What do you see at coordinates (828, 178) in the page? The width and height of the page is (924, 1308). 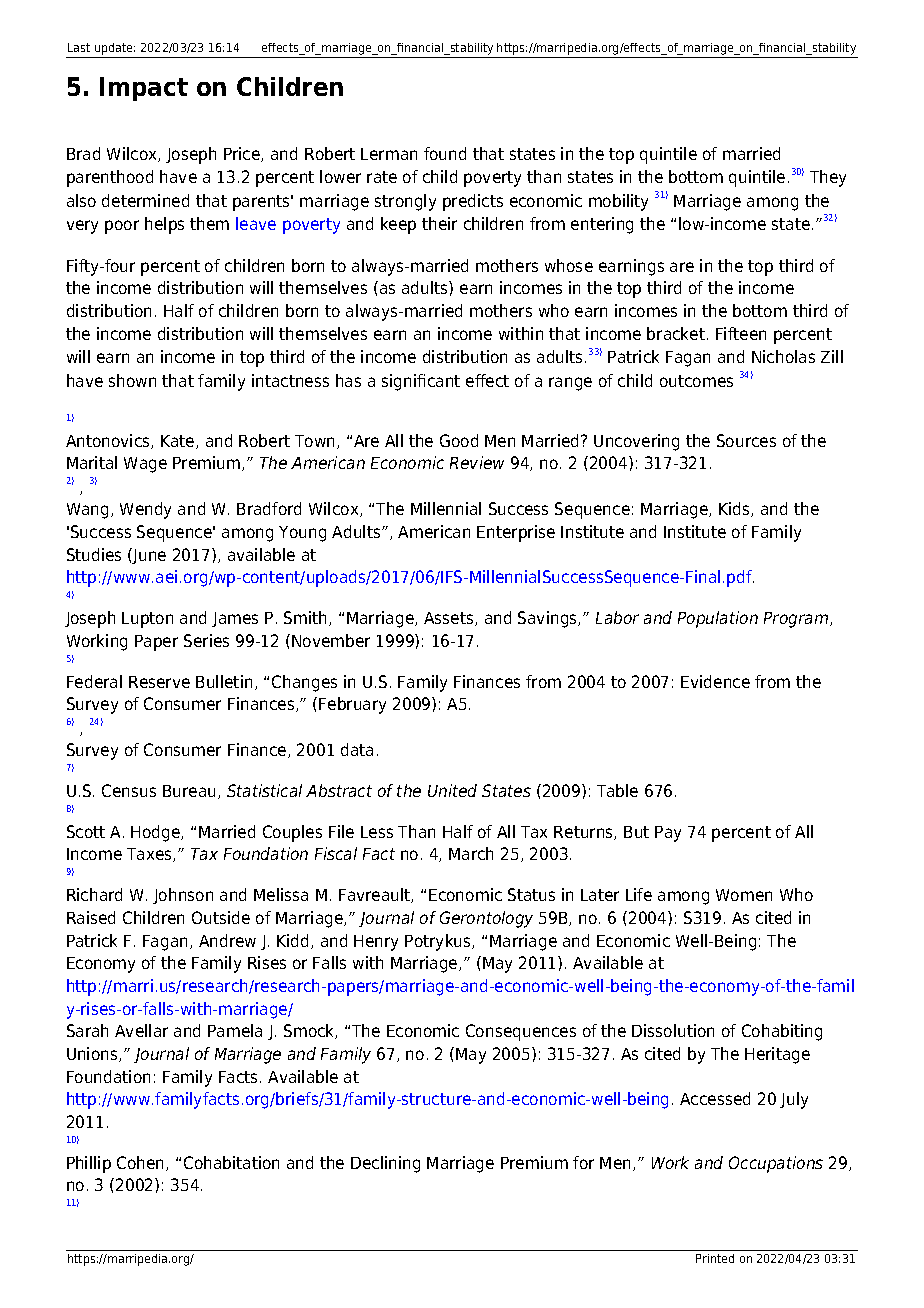 I see `They` at bounding box center [828, 178].
